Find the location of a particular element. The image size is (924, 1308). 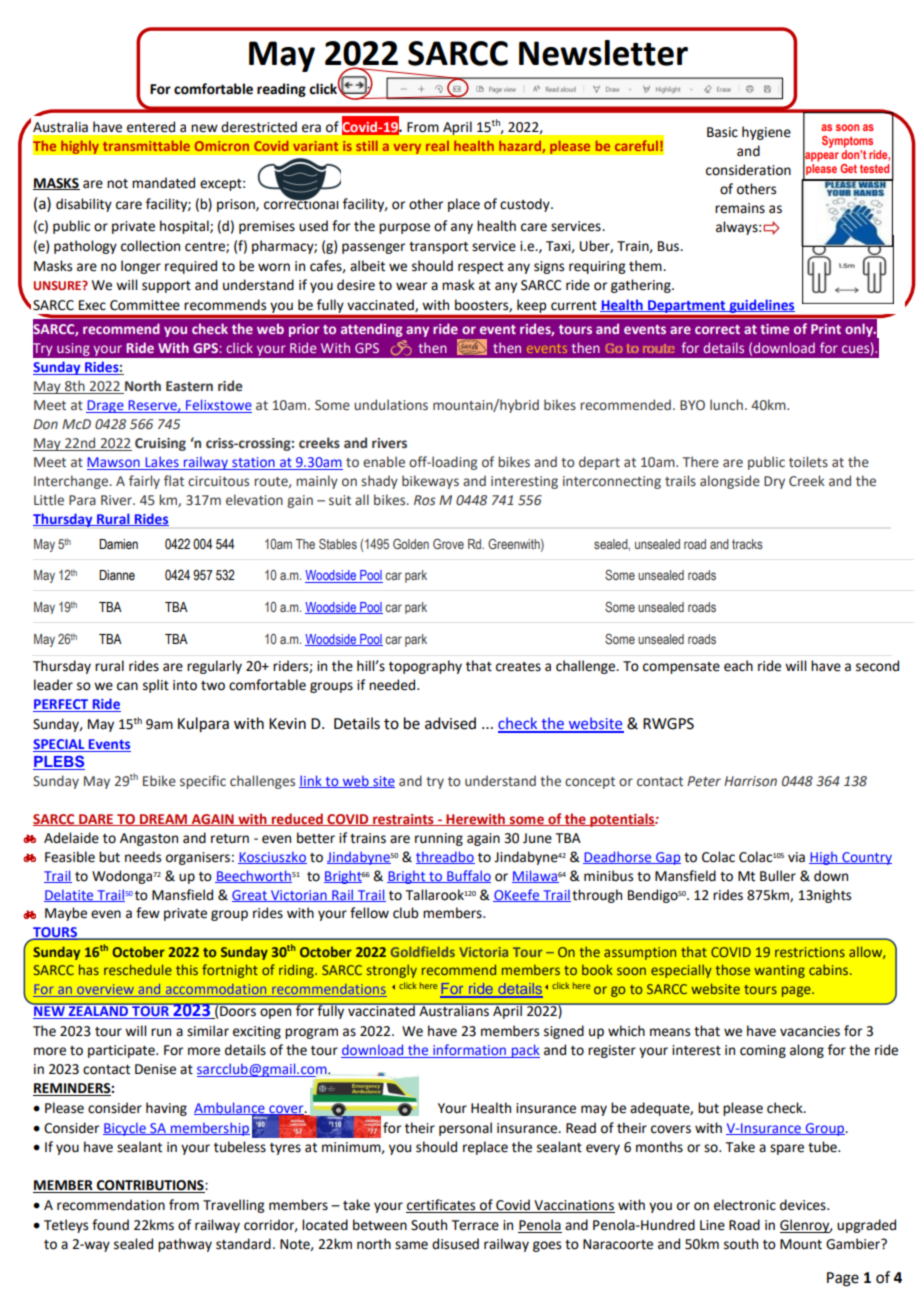

tracks is located at coordinates (747, 544).
